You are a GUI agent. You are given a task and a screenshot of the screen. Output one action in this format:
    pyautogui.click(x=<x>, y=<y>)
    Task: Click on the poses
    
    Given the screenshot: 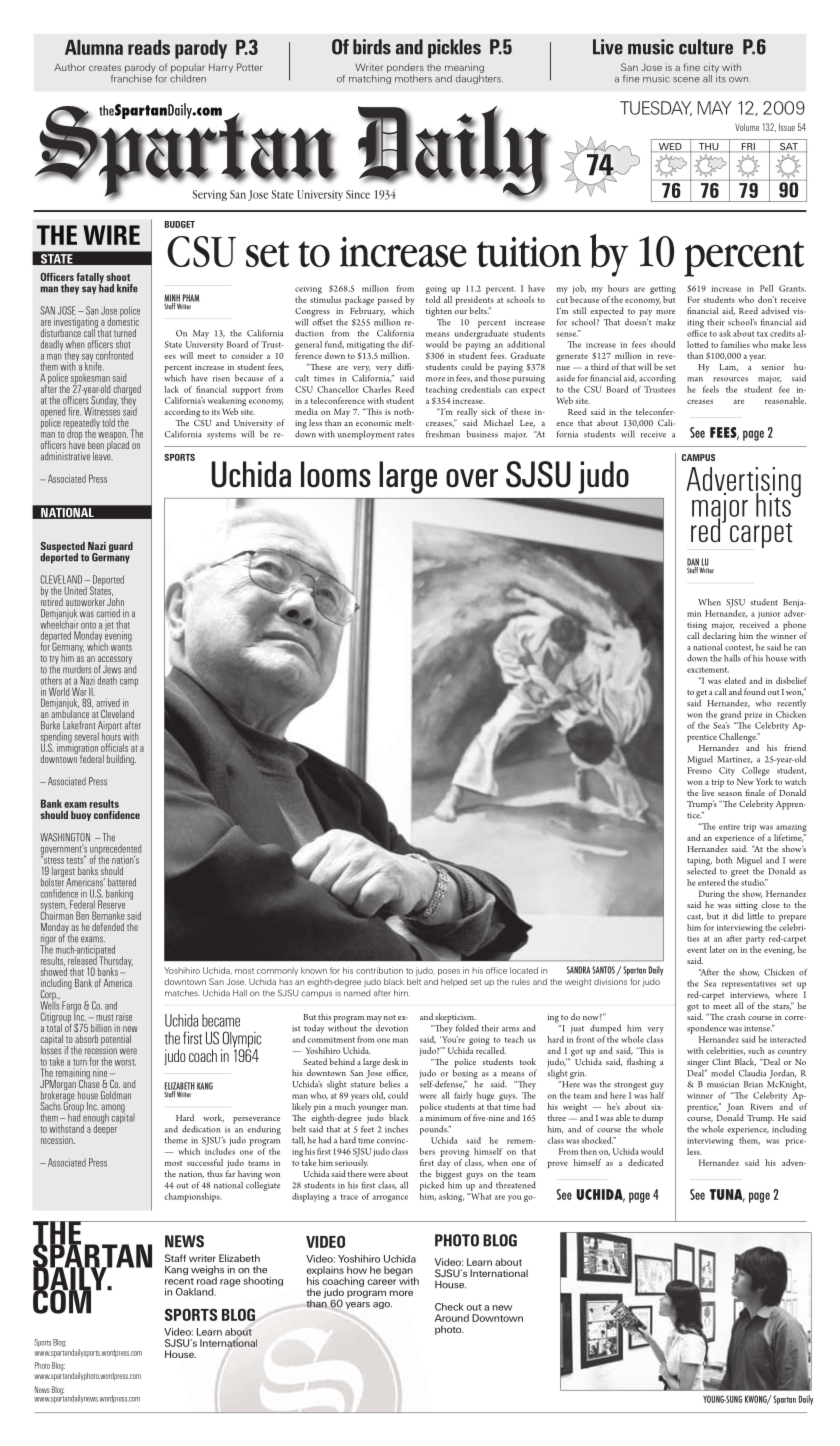 What is the action you would take?
    pyautogui.click(x=449, y=972)
